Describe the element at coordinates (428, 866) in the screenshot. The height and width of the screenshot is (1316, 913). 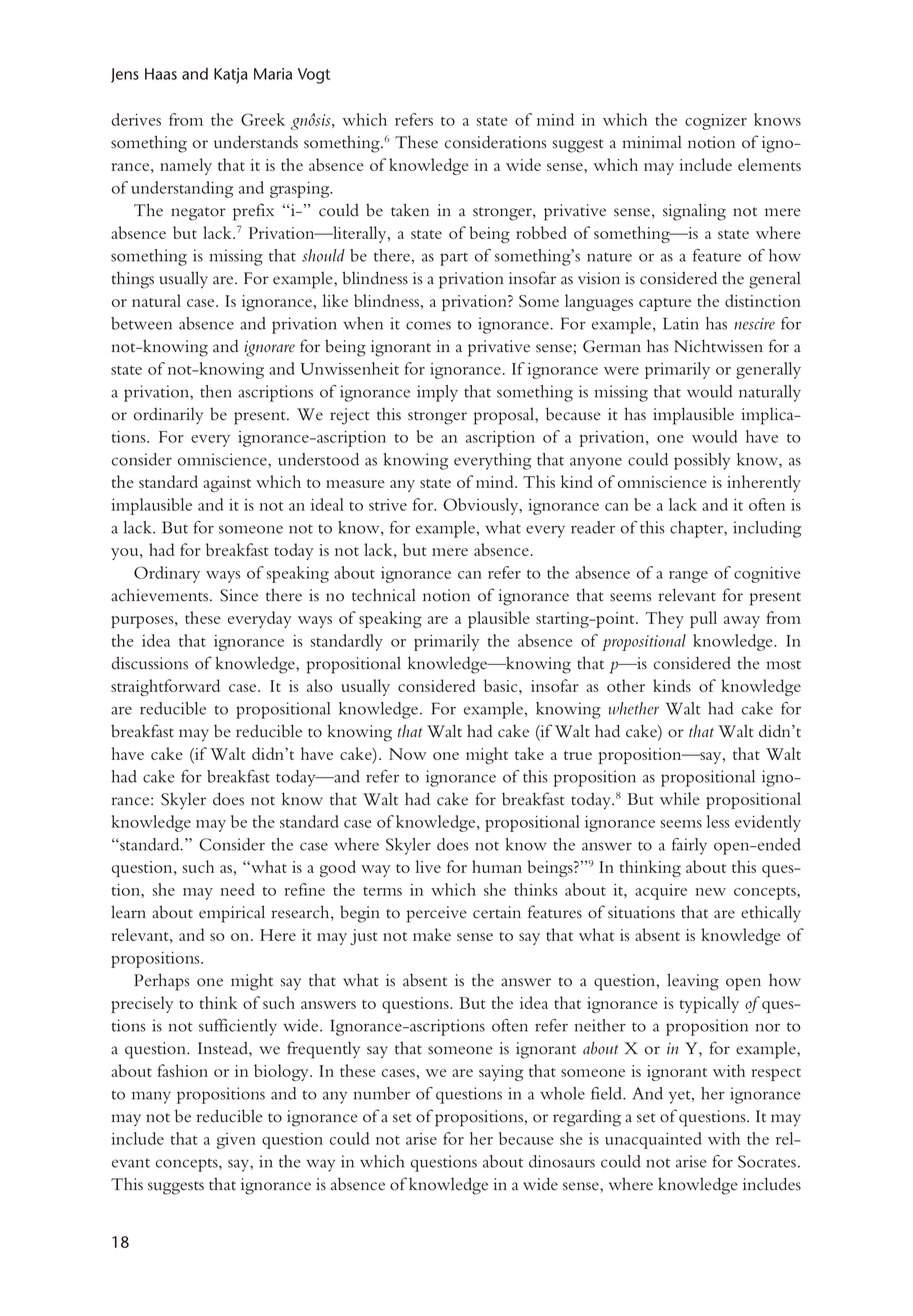
I see `live` at that location.
